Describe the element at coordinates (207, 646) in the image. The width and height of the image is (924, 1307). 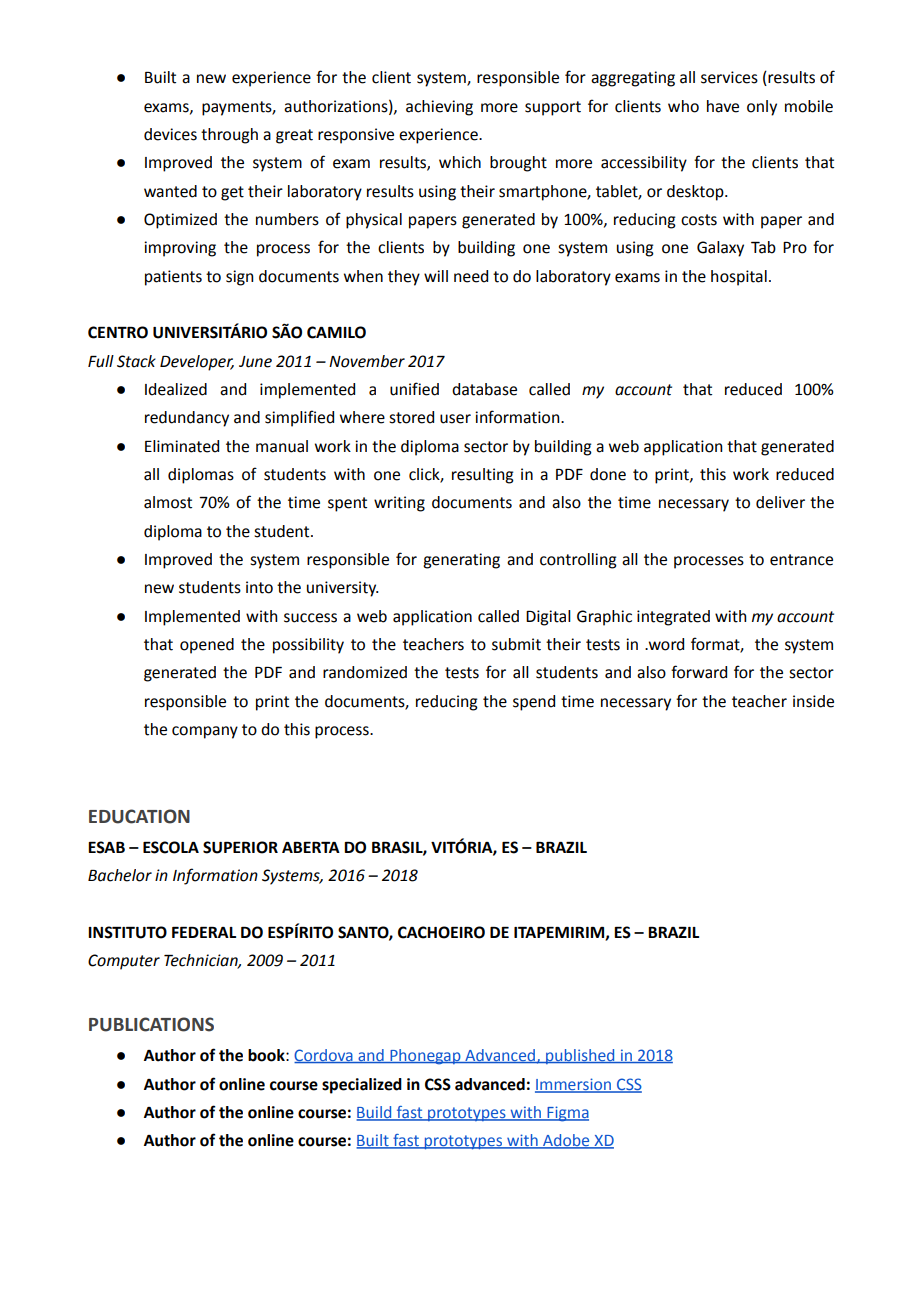
I see `opened` at that location.
